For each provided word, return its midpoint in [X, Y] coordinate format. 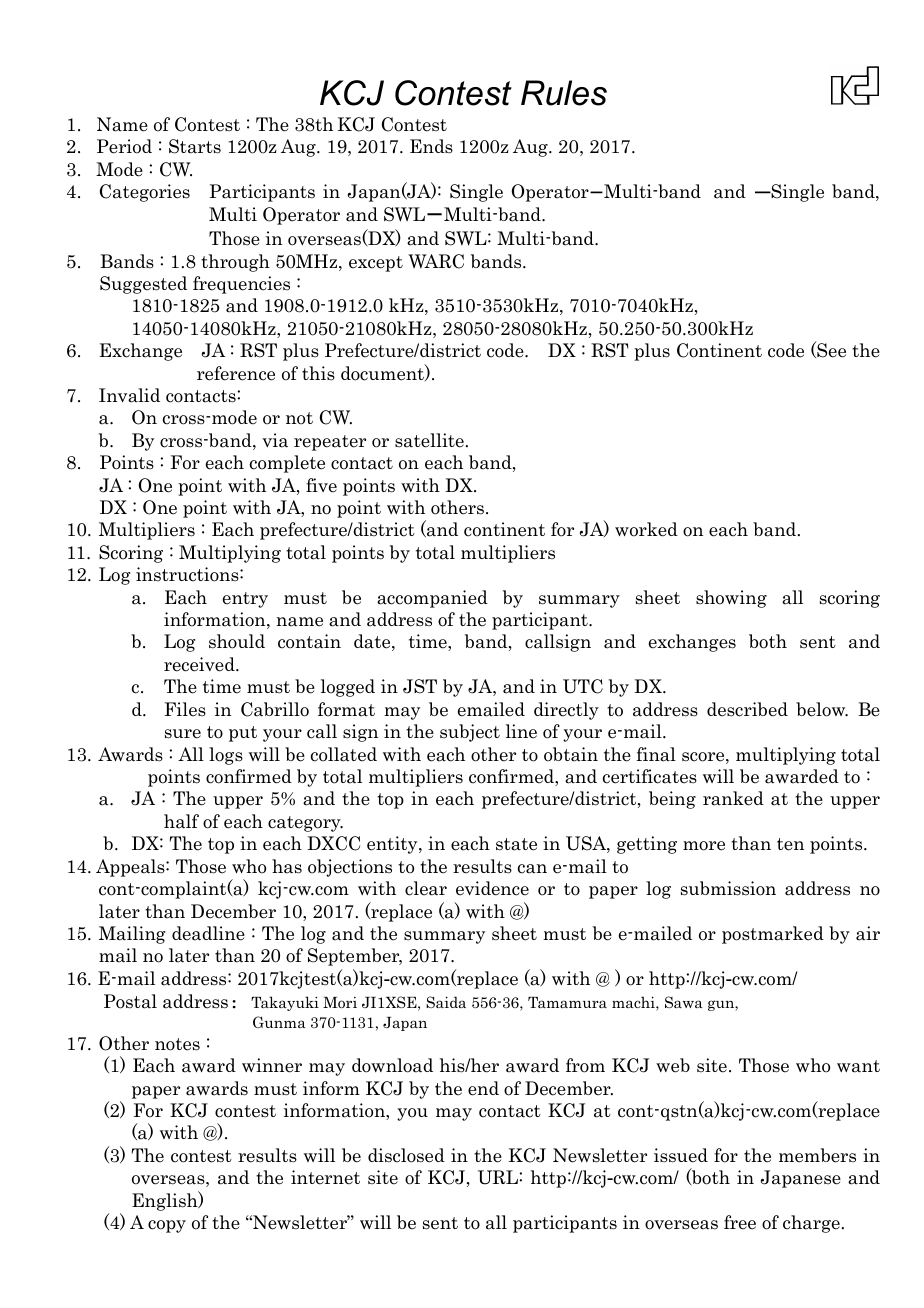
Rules [564, 93]
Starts [195, 146]
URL [498, 1177]
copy [167, 1226]
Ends [431, 146]
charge [811, 1224]
